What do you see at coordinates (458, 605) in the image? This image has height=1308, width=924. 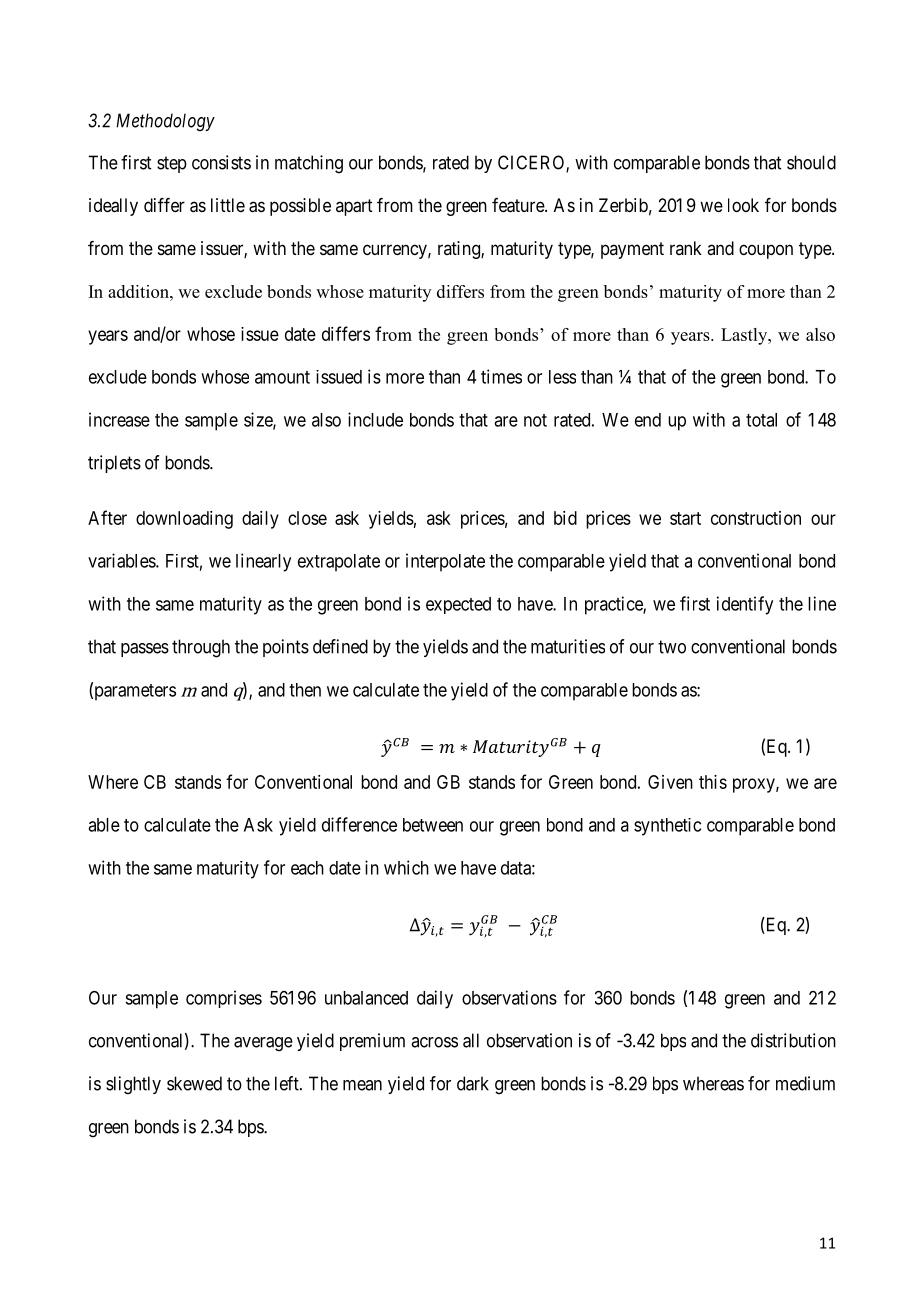 I see `expected` at bounding box center [458, 605].
